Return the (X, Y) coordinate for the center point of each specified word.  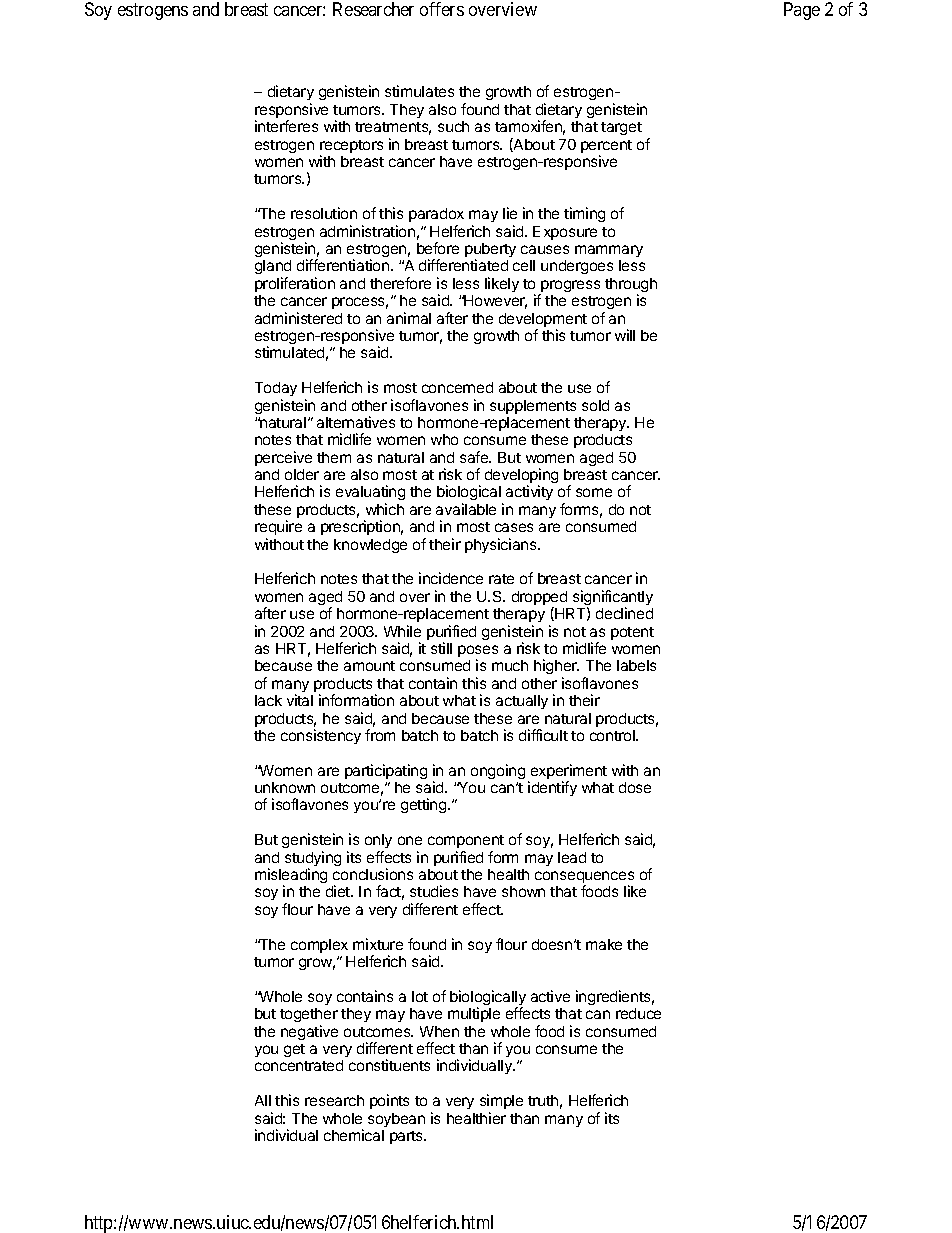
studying (313, 860)
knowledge (370, 546)
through (631, 286)
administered (298, 318)
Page (802, 11)
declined (624, 613)
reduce (638, 1013)
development (543, 321)
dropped (539, 599)
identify (552, 788)
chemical (354, 1135)
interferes (286, 126)
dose (635, 787)
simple (501, 1101)
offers (442, 9)
